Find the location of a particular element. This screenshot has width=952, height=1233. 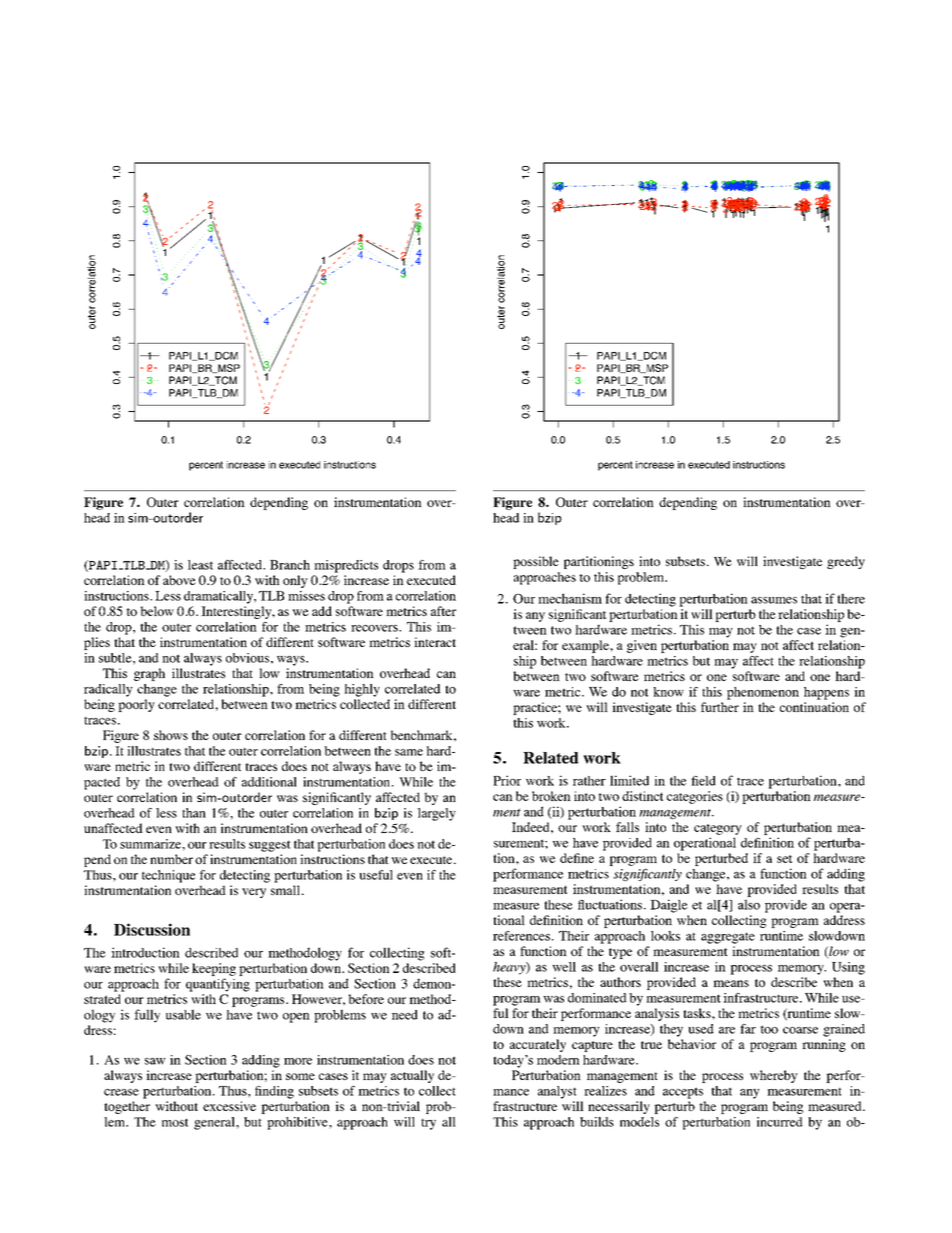

aggregate is located at coordinates (728, 938).
